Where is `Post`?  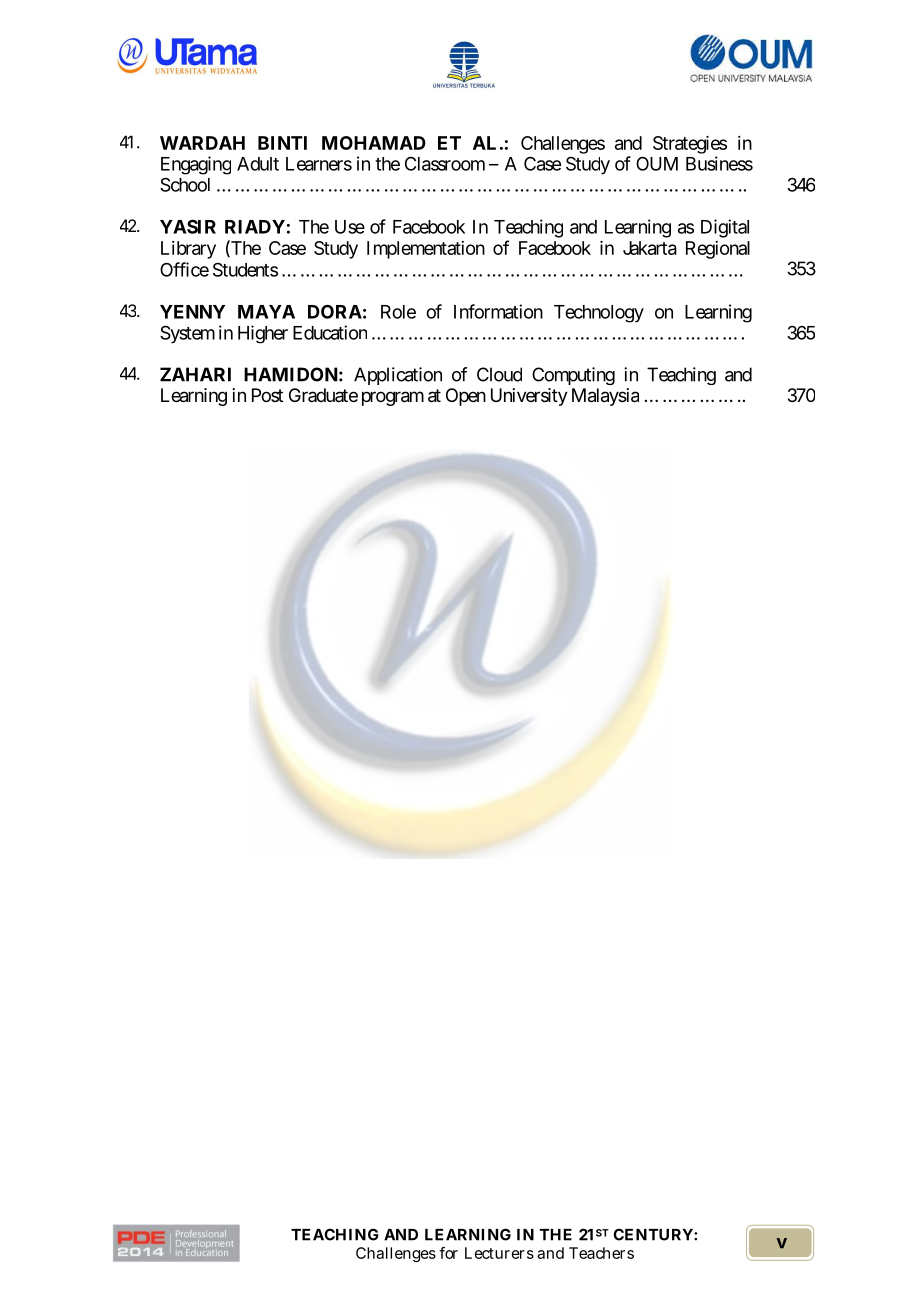
Post is located at coordinates (267, 395).
